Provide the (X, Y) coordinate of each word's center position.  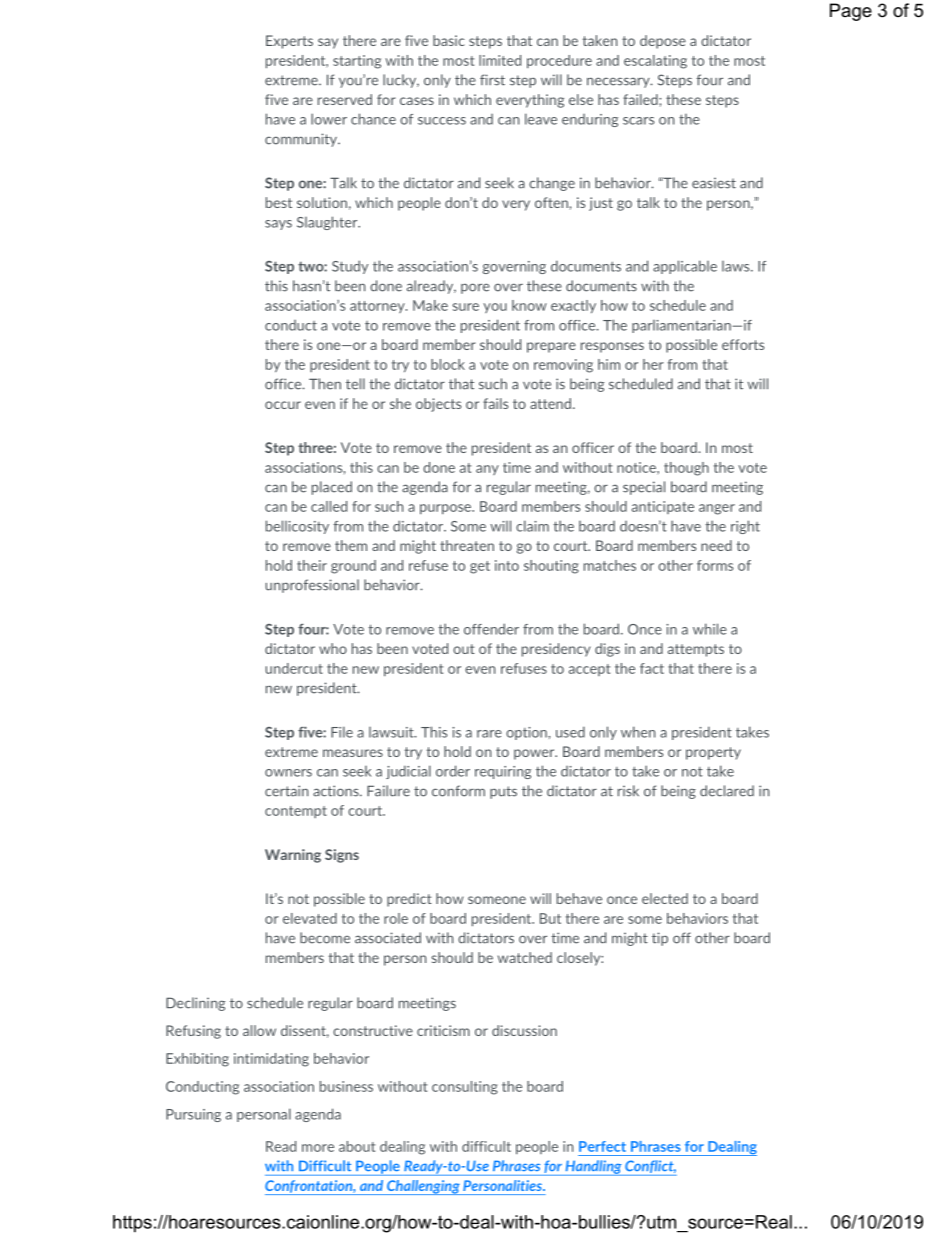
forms (715, 565)
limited (500, 60)
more (318, 1148)
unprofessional (312, 586)
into (507, 565)
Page (851, 12)
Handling (593, 1168)
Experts (289, 42)
